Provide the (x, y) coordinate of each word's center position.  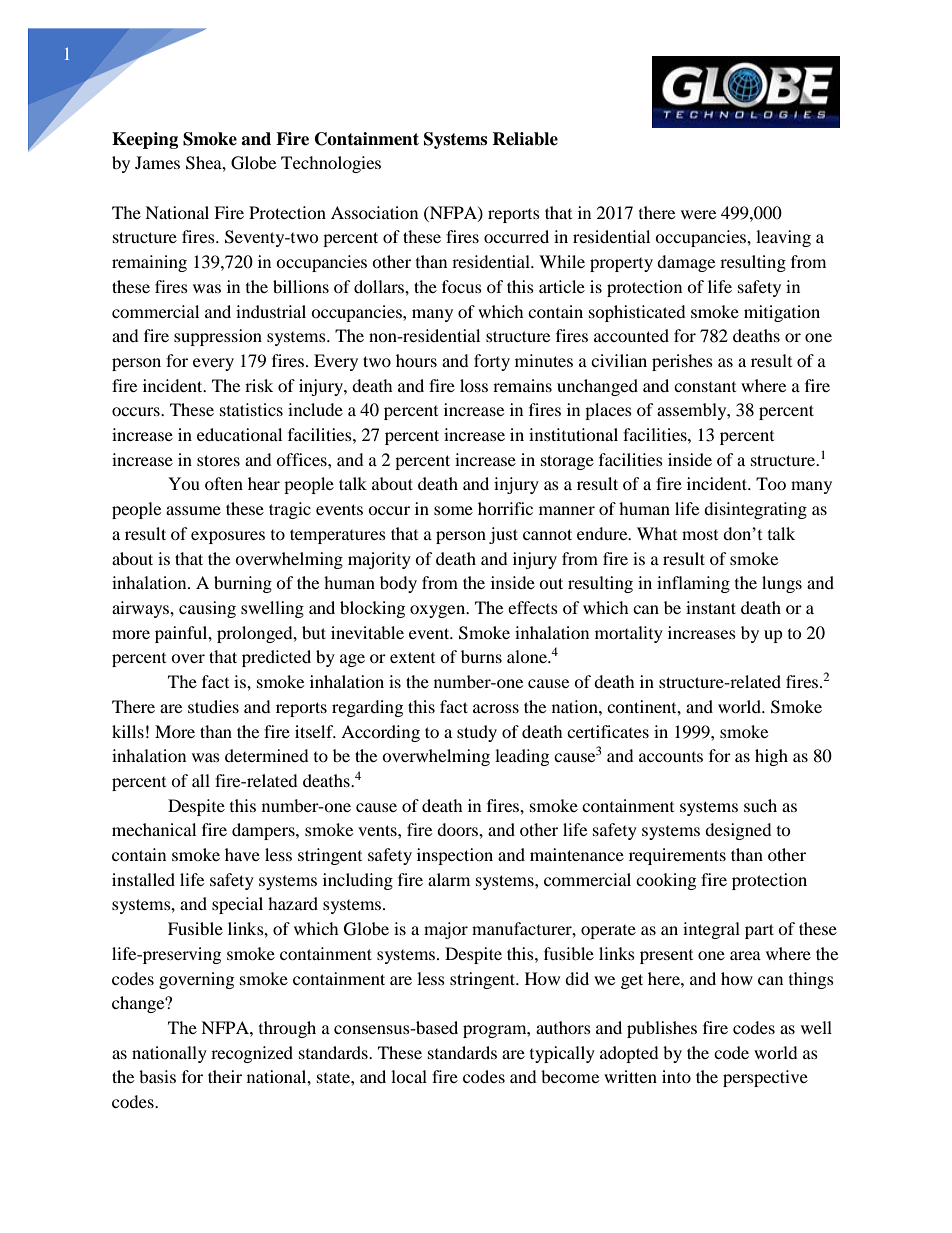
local (409, 1076)
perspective (765, 1078)
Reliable (525, 139)
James (157, 162)
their (225, 1076)
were (698, 214)
